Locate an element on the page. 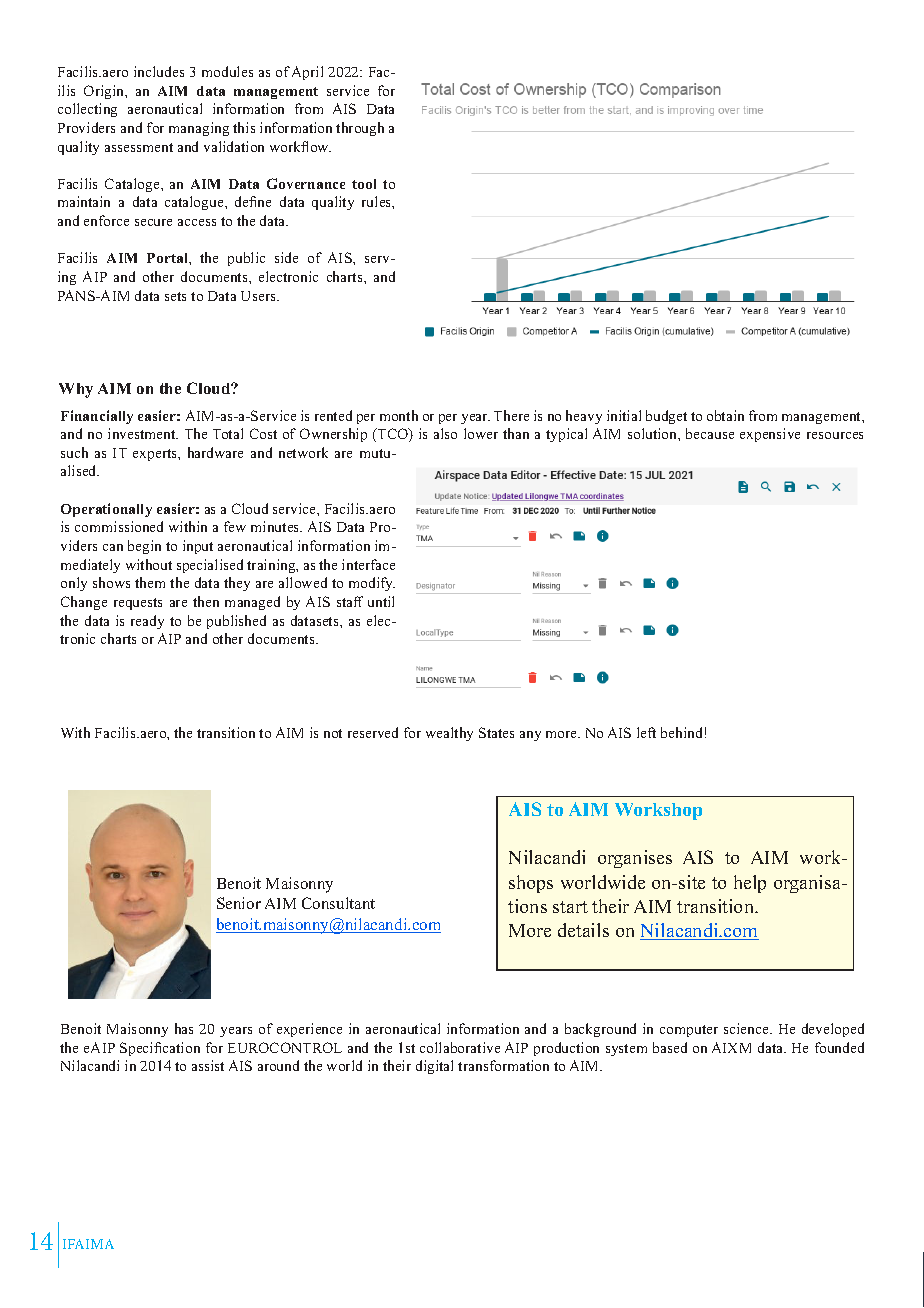 This page has width=924, height=1308. wealthy is located at coordinates (449, 734).
